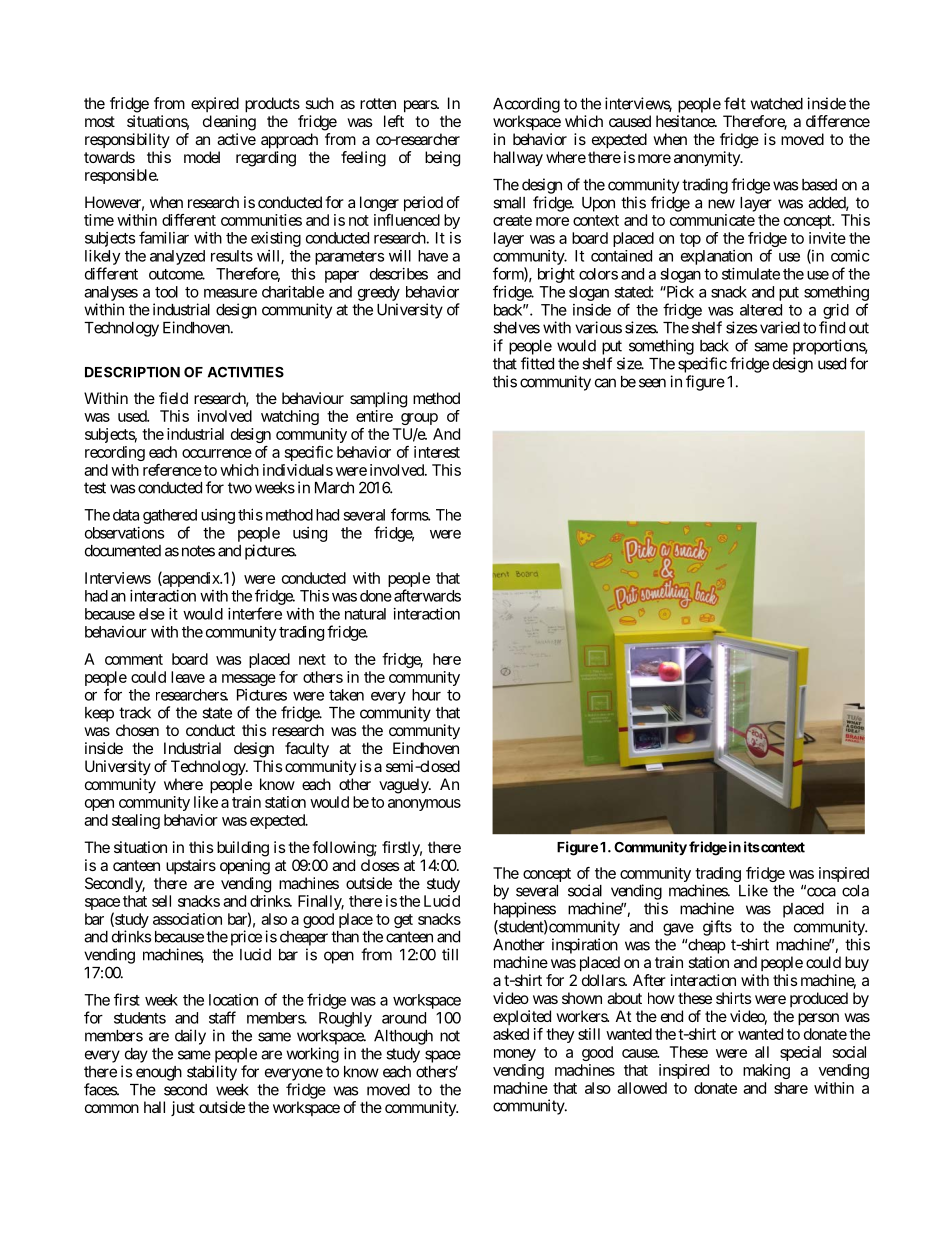  I want to click on seen, so click(652, 383).
